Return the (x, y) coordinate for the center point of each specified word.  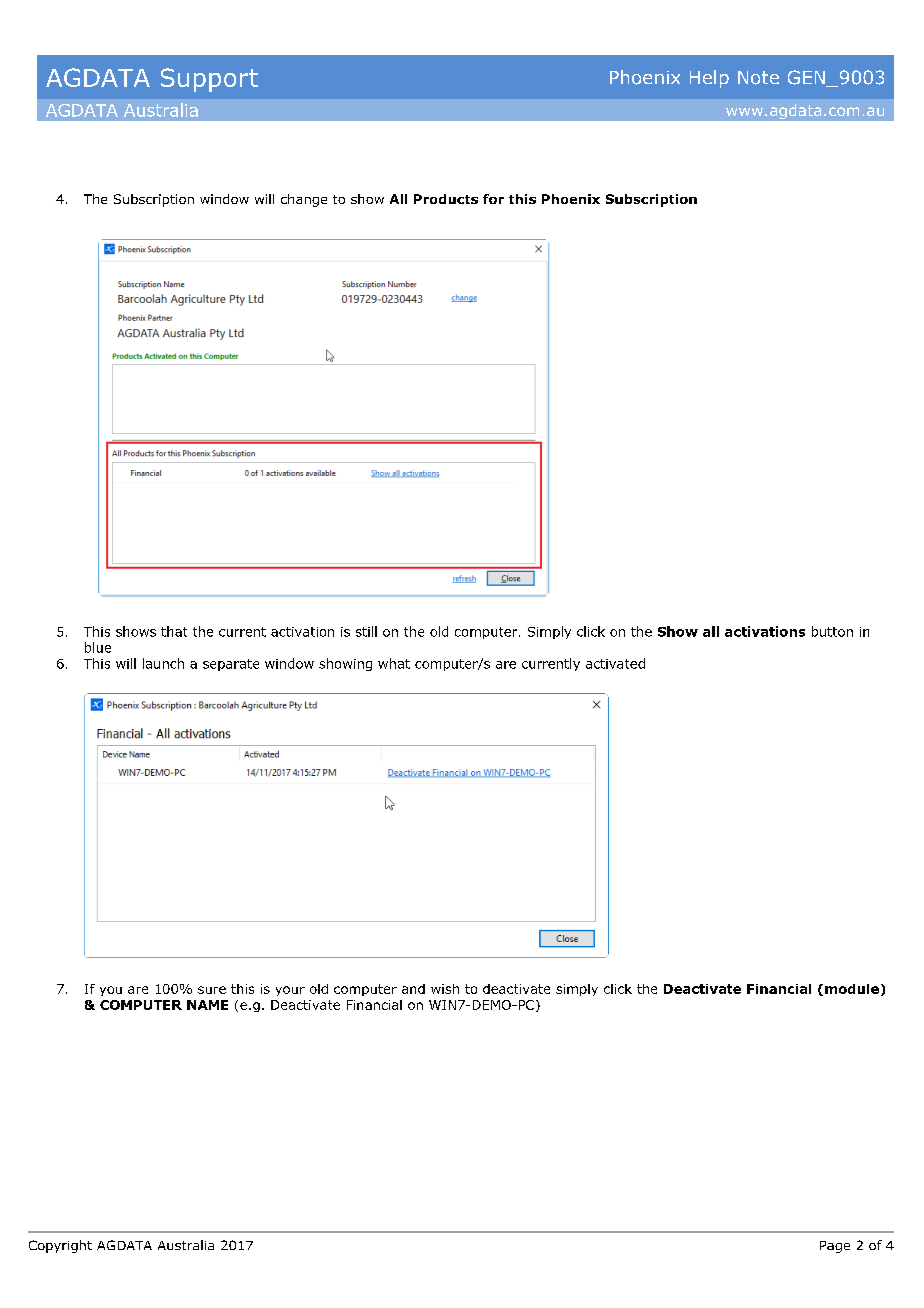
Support (209, 80)
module (852, 989)
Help (709, 79)
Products (446, 199)
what (394, 663)
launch (163, 663)
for (493, 199)
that (174, 631)
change (304, 200)
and (413, 989)
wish (445, 989)
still (366, 631)
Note (758, 78)
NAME (207, 1005)
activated (615, 663)
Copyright (60, 1246)
